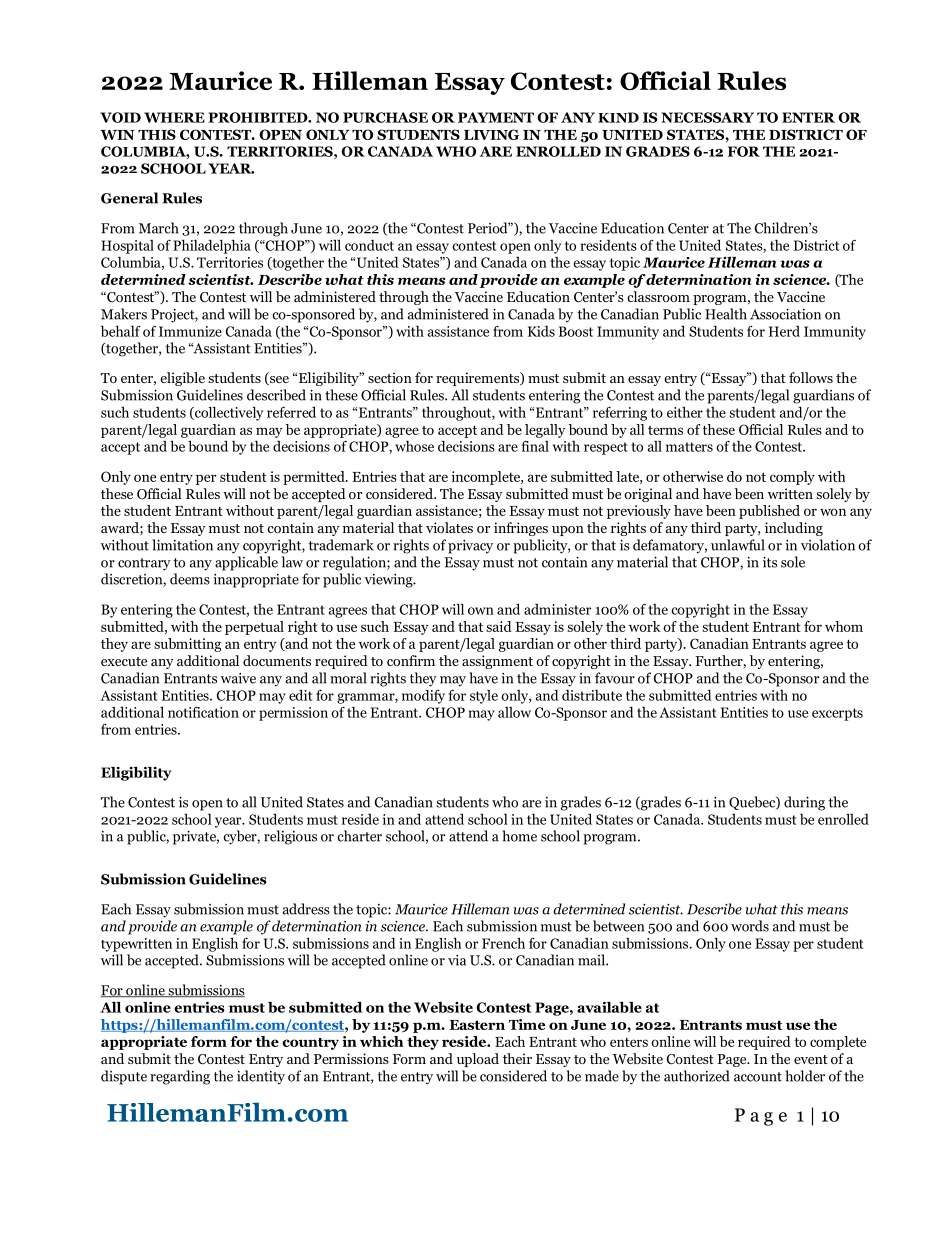 This screenshot has width=952, height=1233. I want to click on LIVING, so click(491, 134).
